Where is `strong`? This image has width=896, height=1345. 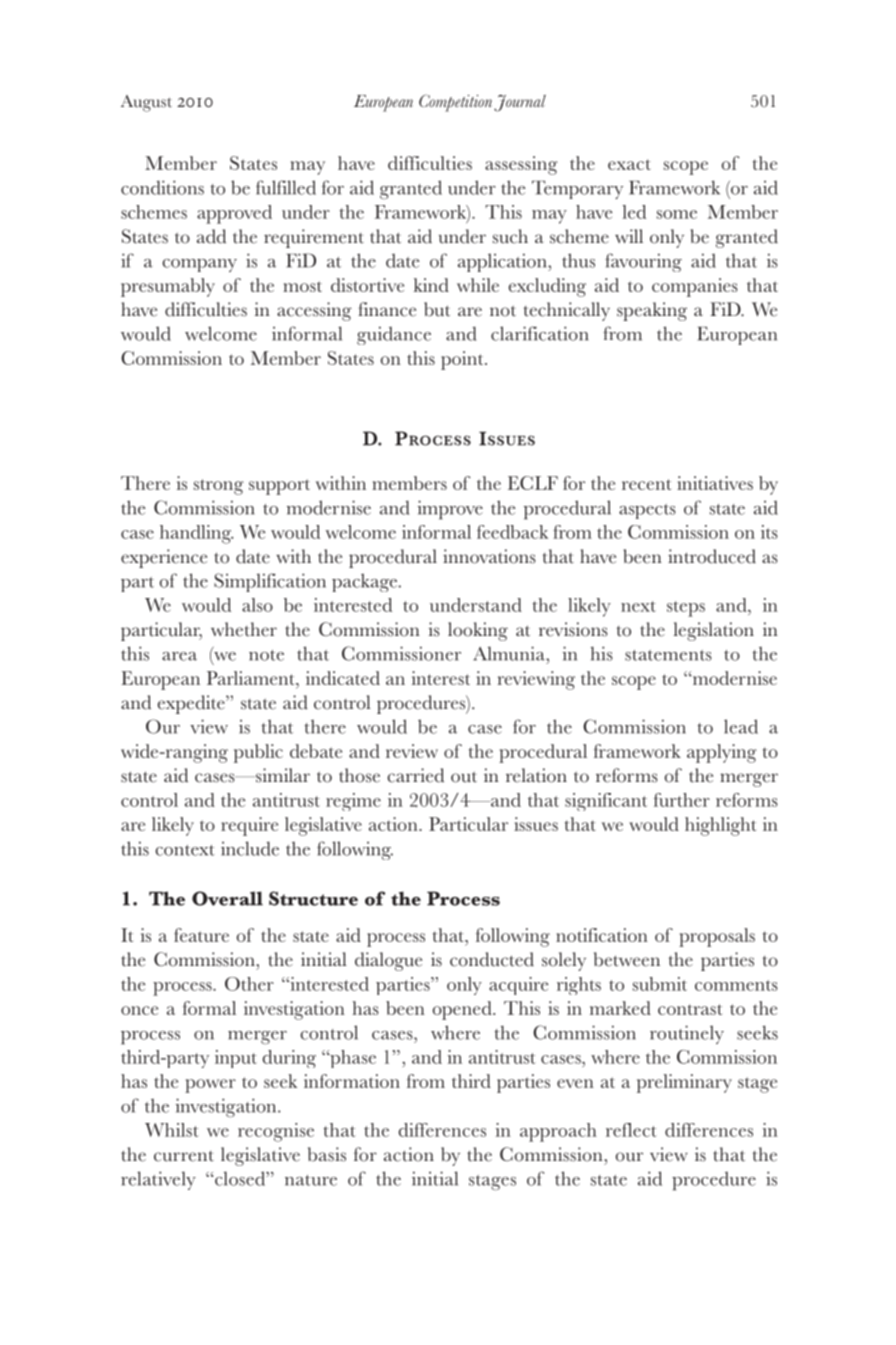 strong is located at coordinates (219, 487).
